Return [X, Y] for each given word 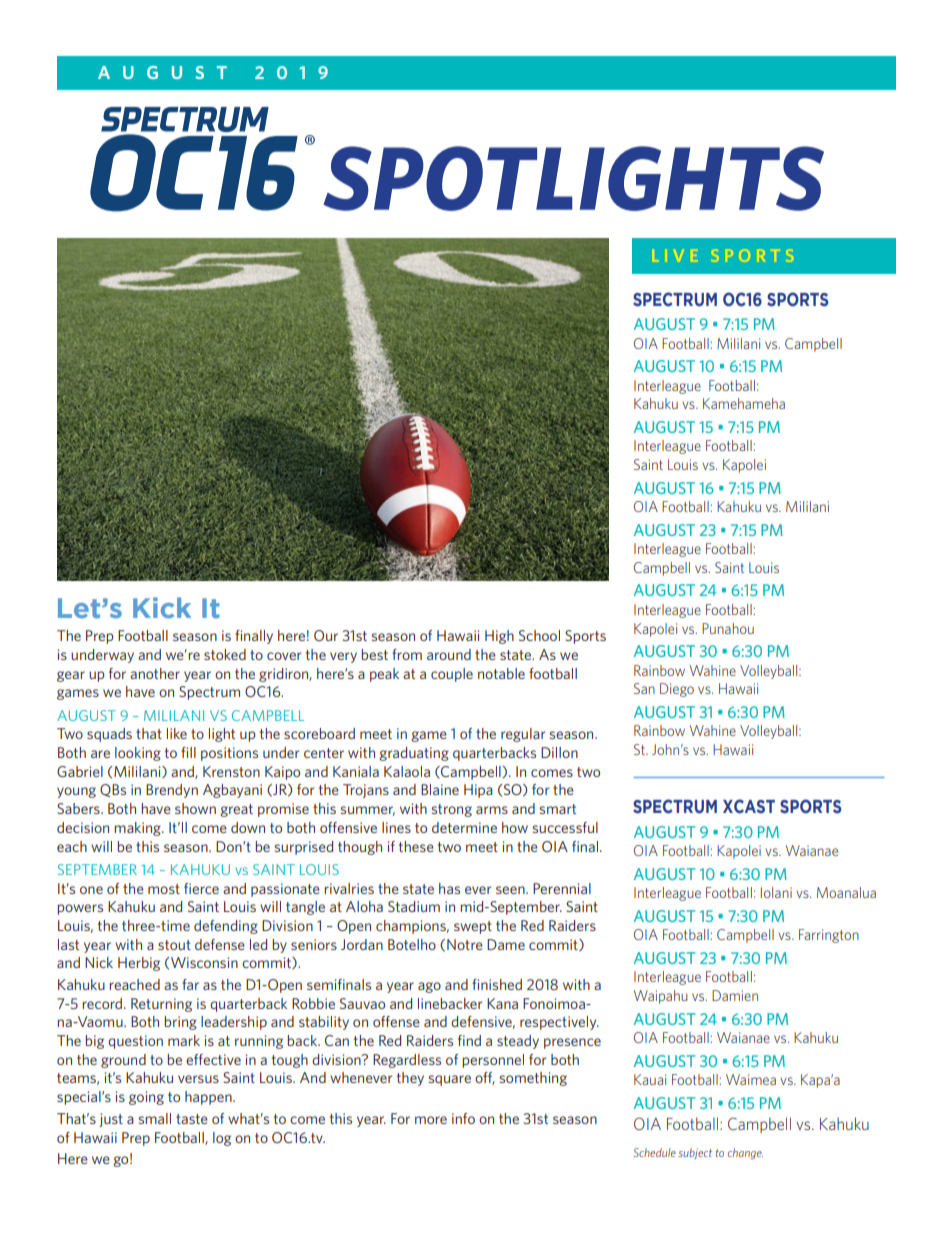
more [431, 1120]
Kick [162, 607]
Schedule [654, 1152]
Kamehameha [744, 403]
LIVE [675, 255]
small [155, 1118]
